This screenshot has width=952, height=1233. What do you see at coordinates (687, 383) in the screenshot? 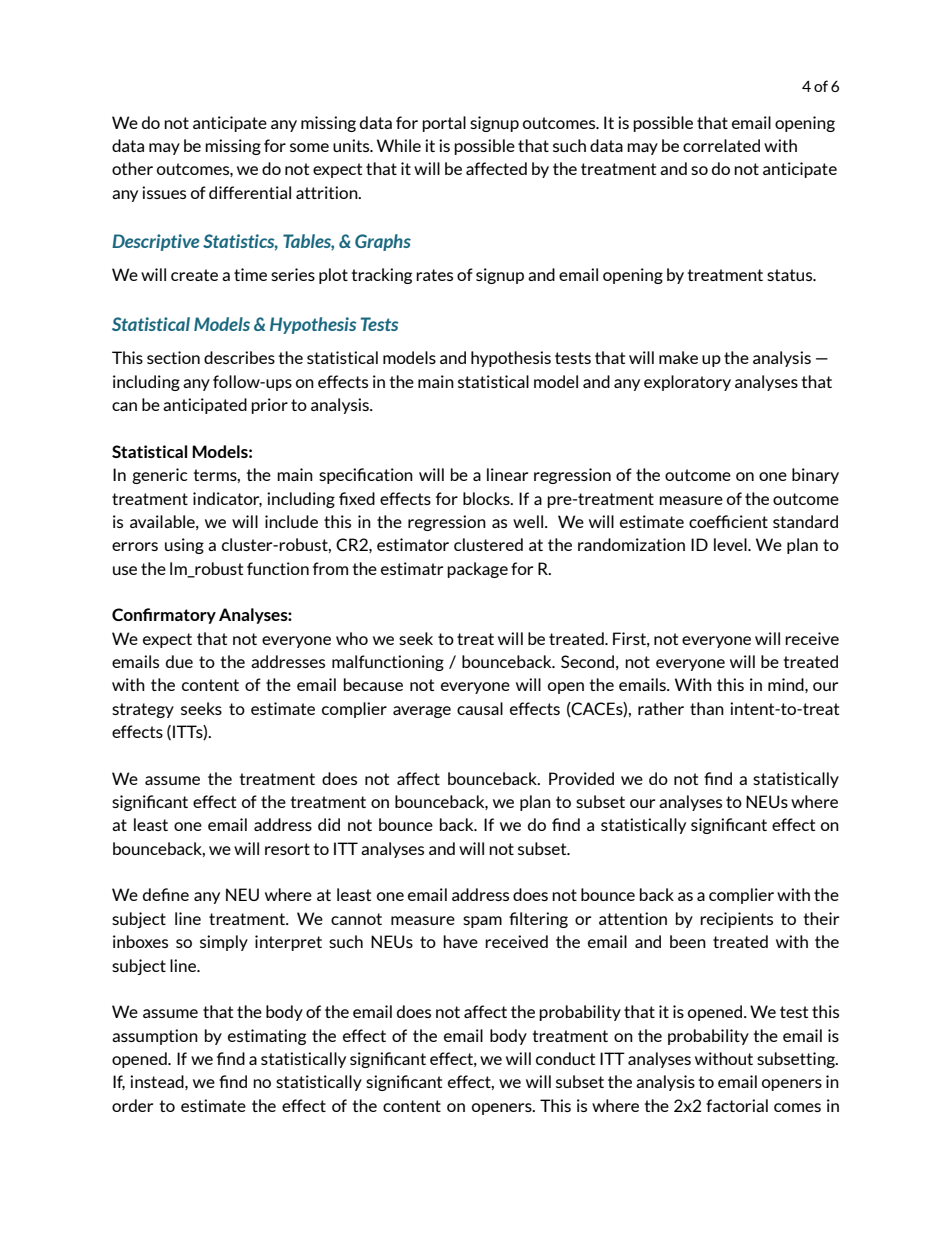
I see `exploratory` at bounding box center [687, 383].
